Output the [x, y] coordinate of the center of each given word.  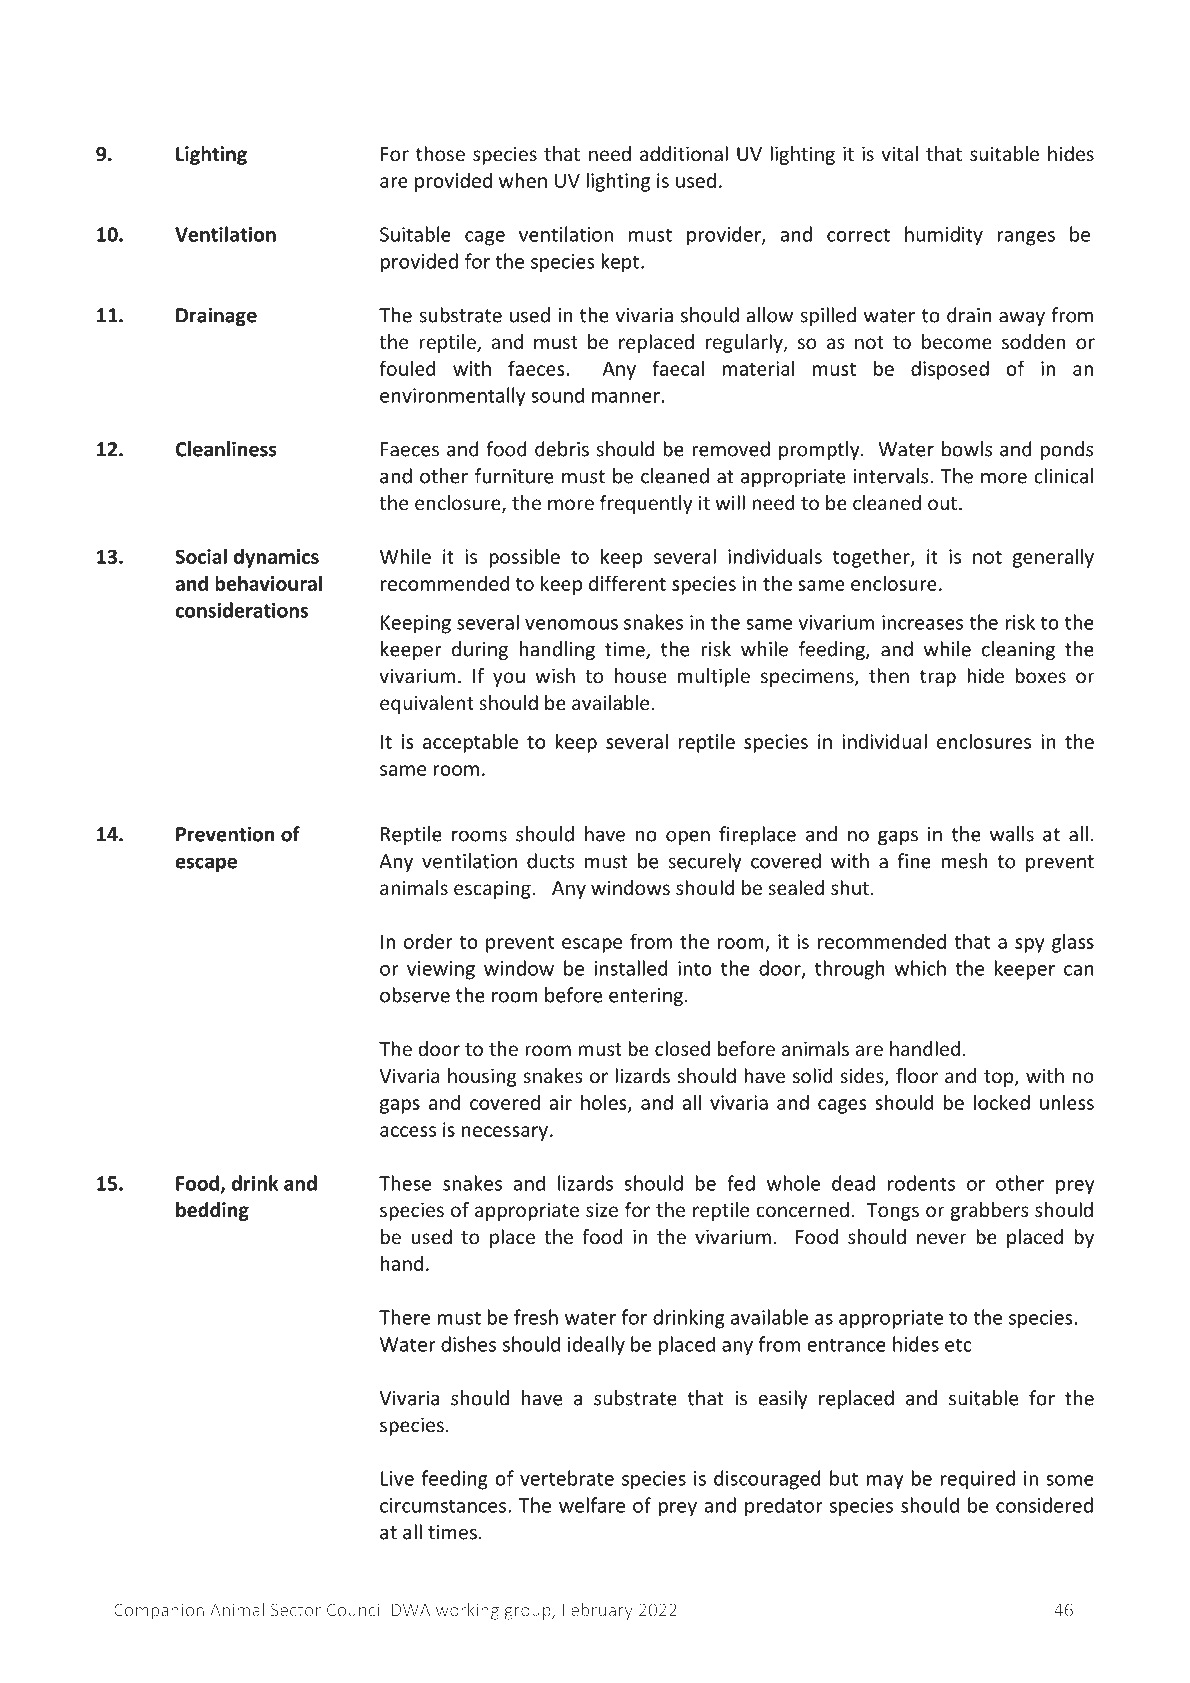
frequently [646, 504]
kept [621, 263]
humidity [944, 236]
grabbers [989, 1211]
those [440, 153]
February [598, 1611]
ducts [551, 861]
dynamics [276, 558]
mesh [964, 861]
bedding [212, 1211]
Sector [296, 1610]
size [602, 1209]
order [428, 941]
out [942, 503]
